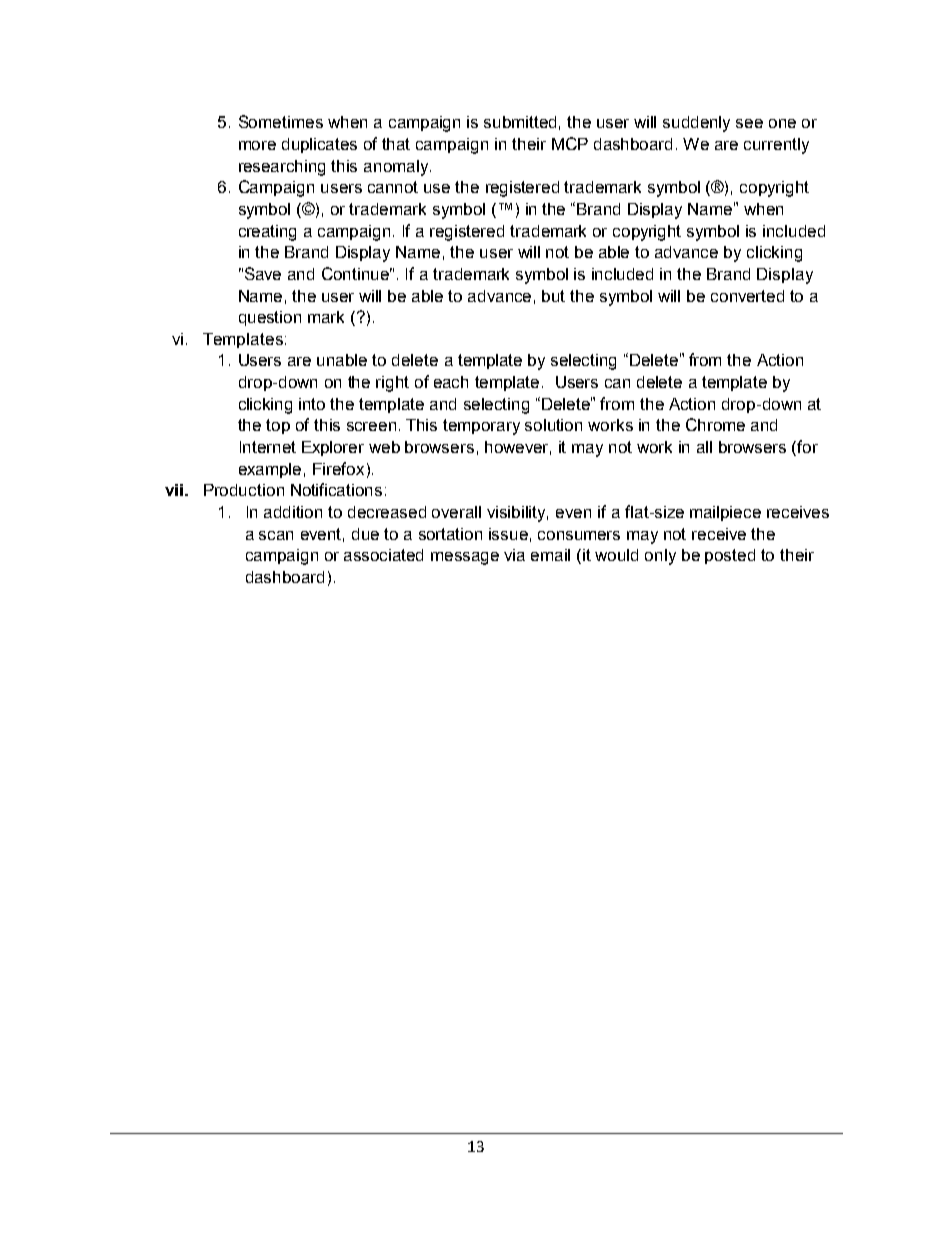  What do you see at coordinates (715, 424) in the screenshot?
I see `Chrome` at bounding box center [715, 424].
